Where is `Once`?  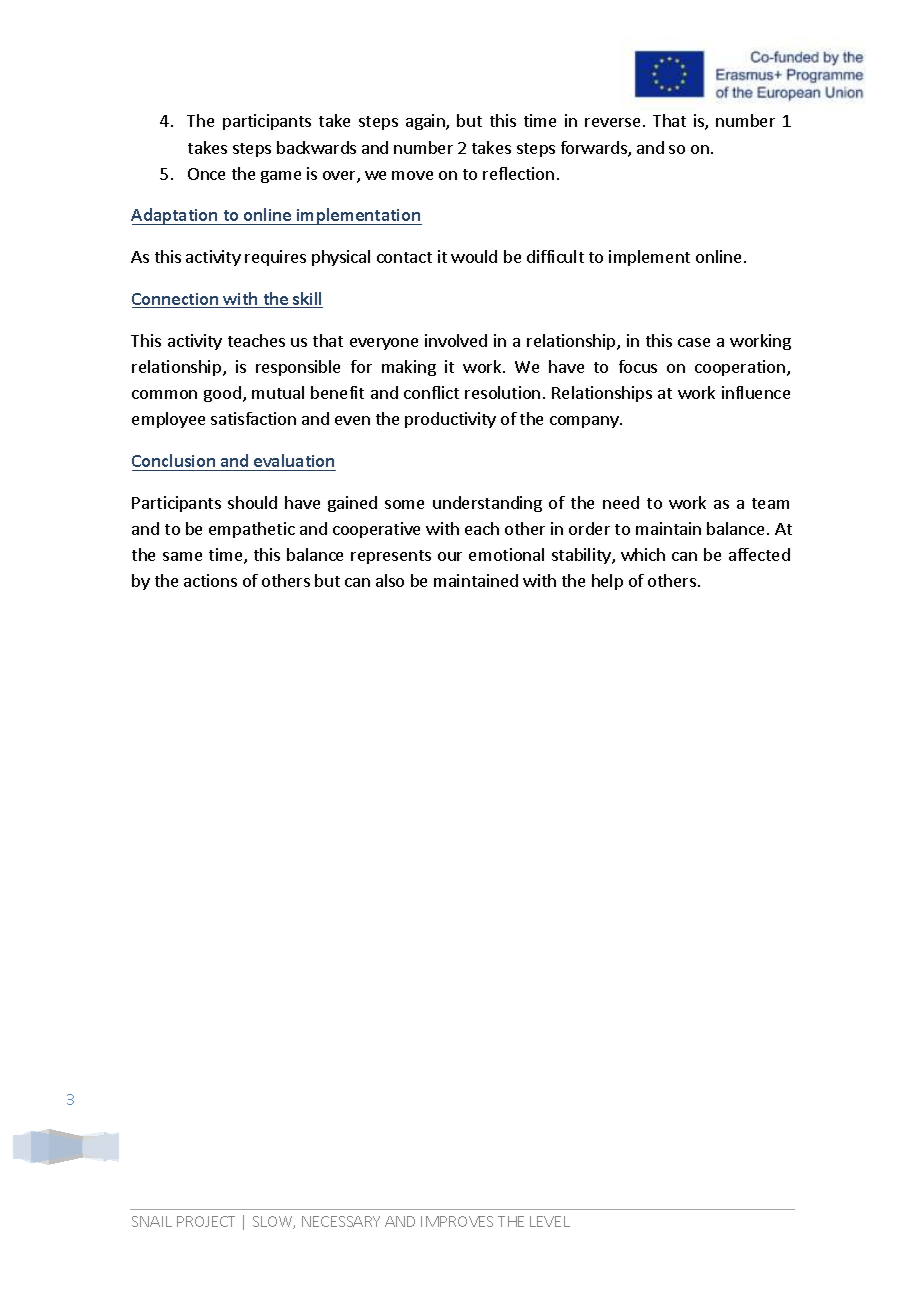
Once is located at coordinates (206, 174).
